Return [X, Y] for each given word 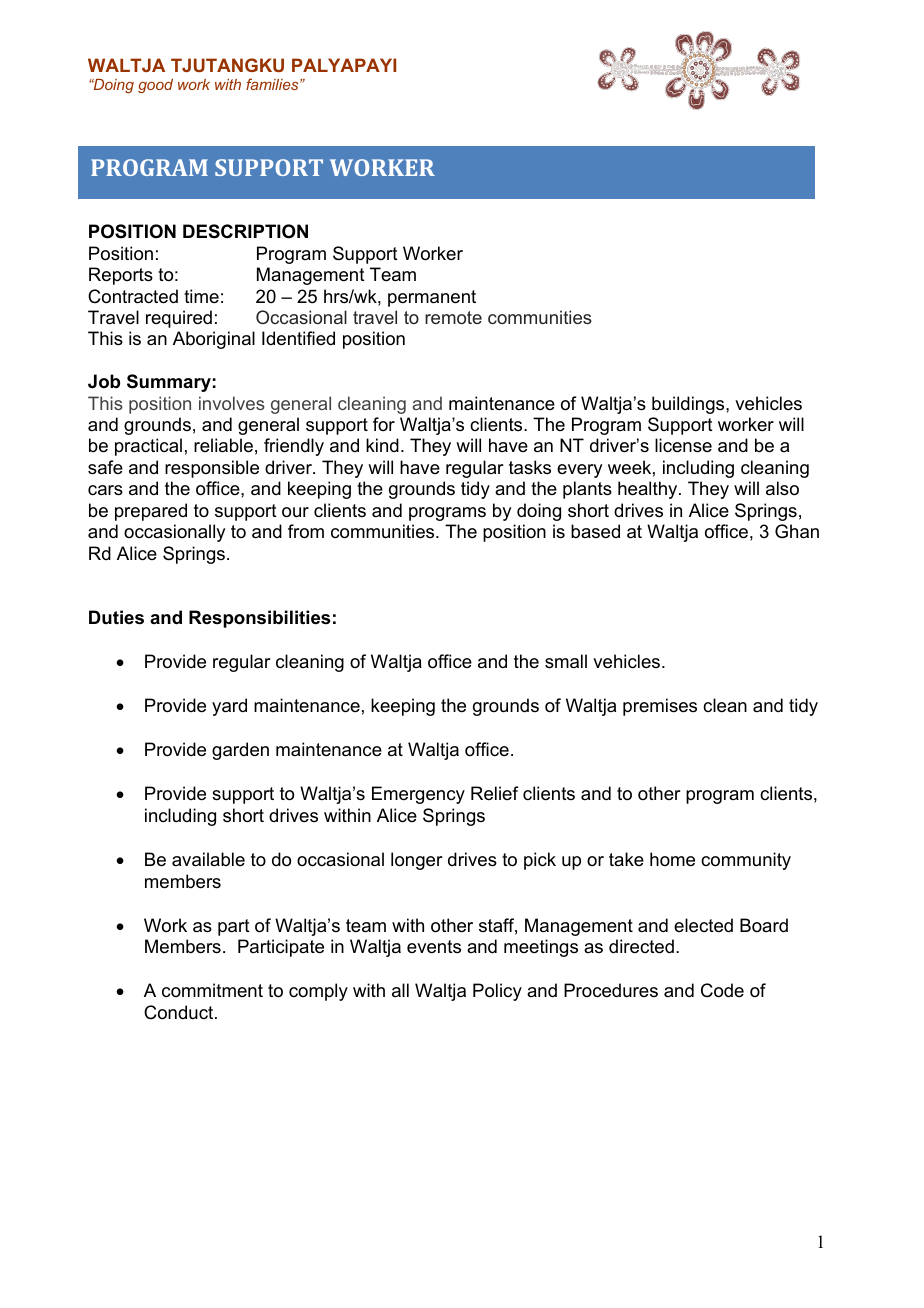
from [306, 531]
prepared [151, 512]
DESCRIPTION [245, 231]
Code [722, 990]
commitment [212, 990]
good [155, 86]
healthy [649, 490]
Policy [497, 992]
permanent [432, 298]
